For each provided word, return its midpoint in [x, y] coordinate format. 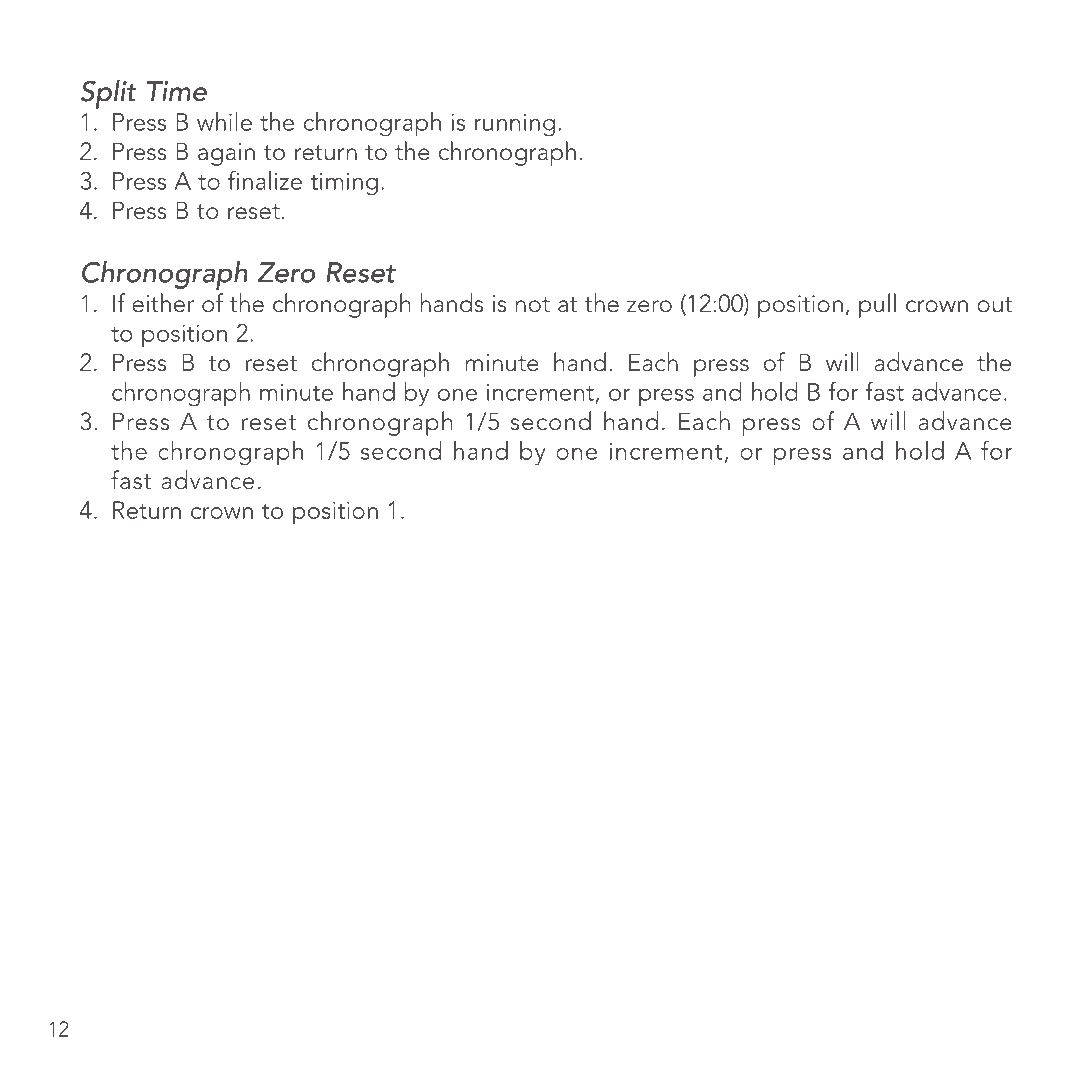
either [163, 303]
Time [177, 91]
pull [877, 305]
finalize [265, 180]
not [532, 305]
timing [344, 184]
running [515, 125]
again [226, 154]
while [224, 121]
